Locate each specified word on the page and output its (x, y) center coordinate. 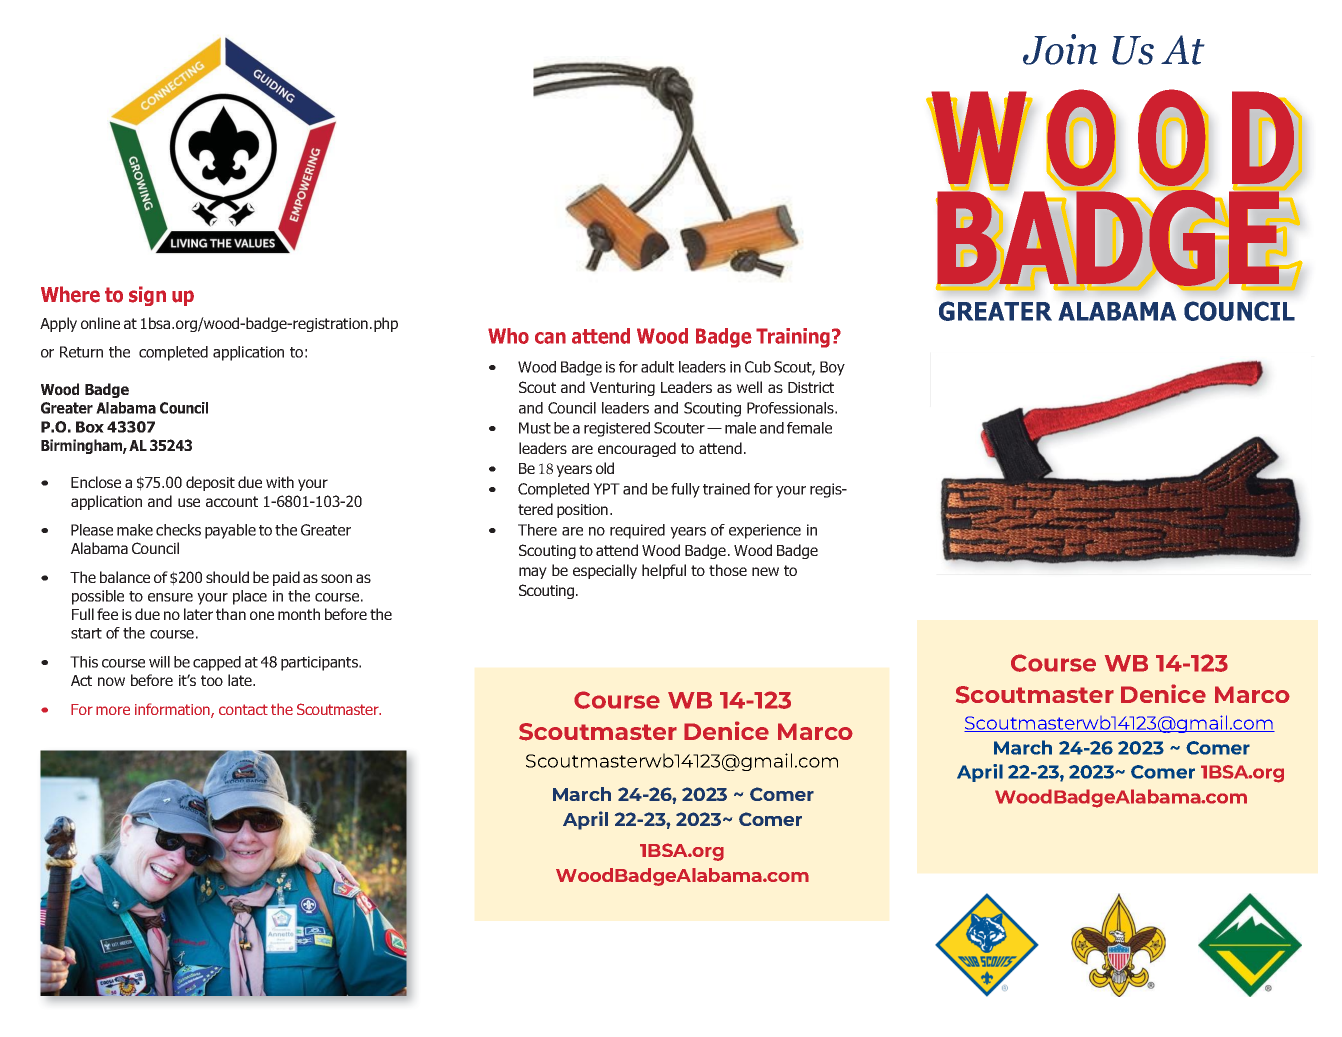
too (212, 680)
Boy (832, 368)
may (533, 573)
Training (793, 338)
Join (1060, 49)
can (550, 338)
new (765, 571)
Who (508, 336)
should (227, 577)
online (100, 323)
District (811, 387)
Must (535, 428)
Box (90, 427)
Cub (758, 367)
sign (147, 296)
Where (70, 294)
